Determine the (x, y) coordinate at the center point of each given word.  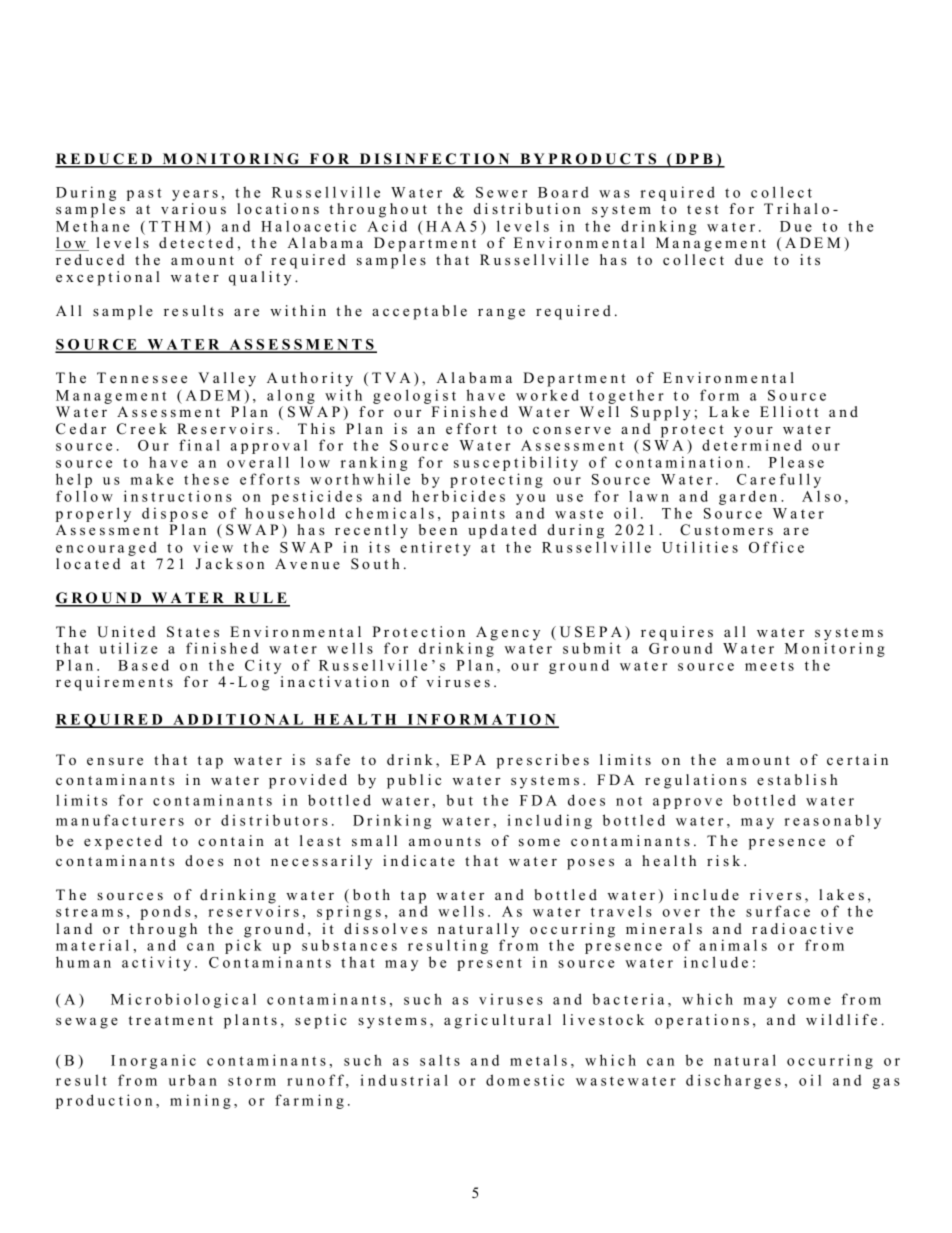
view (213, 547)
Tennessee (142, 377)
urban (193, 1080)
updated (502, 531)
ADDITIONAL (238, 721)
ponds (165, 912)
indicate (419, 860)
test (702, 209)
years (195, 195)
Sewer (501, 192)
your (753, 433)
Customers (726, 530)
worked (547, 395)
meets (769, 666)
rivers (775, 894)
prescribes (543, 761)
